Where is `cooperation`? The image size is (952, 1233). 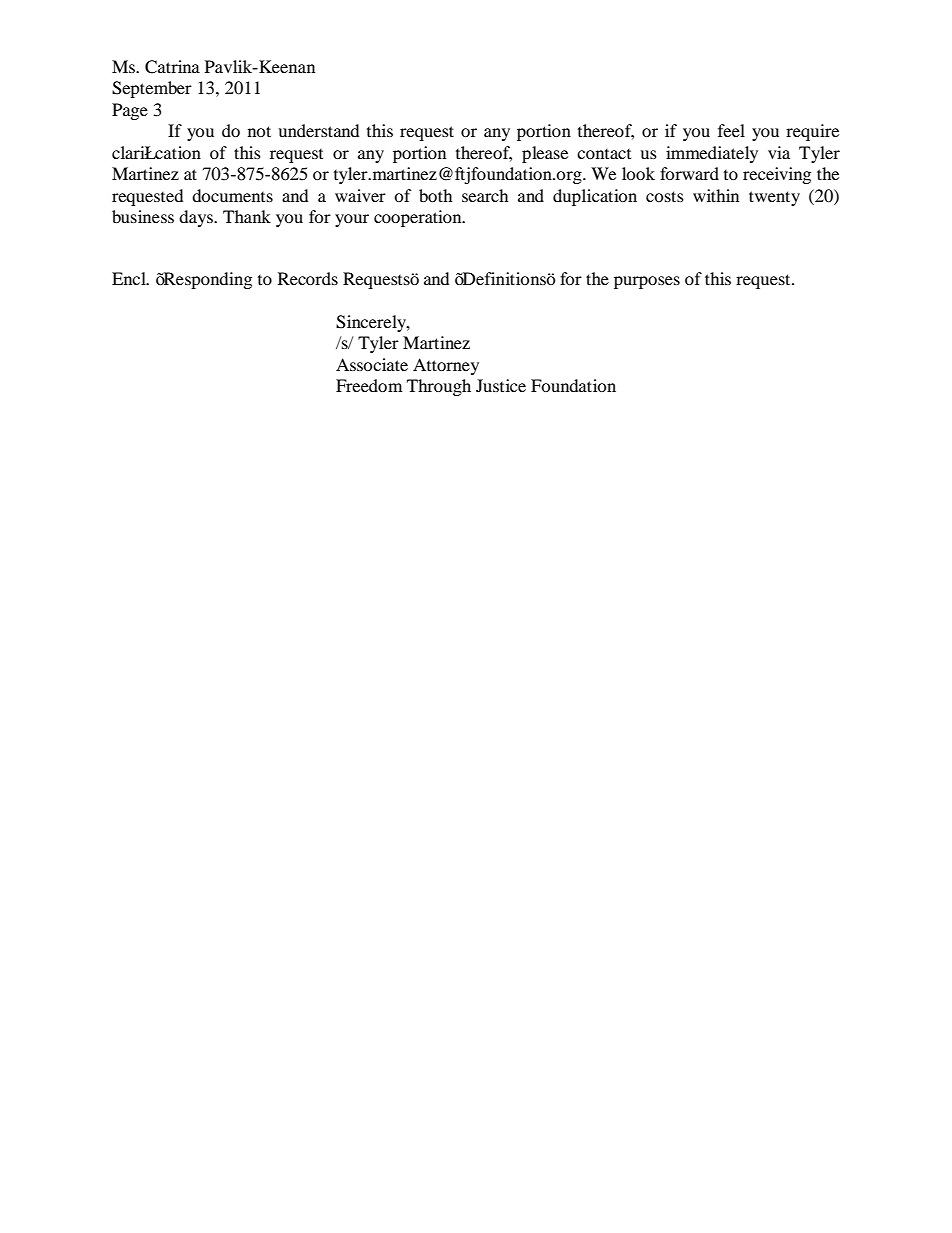
cooperation is located at coordinates (419, 218).
